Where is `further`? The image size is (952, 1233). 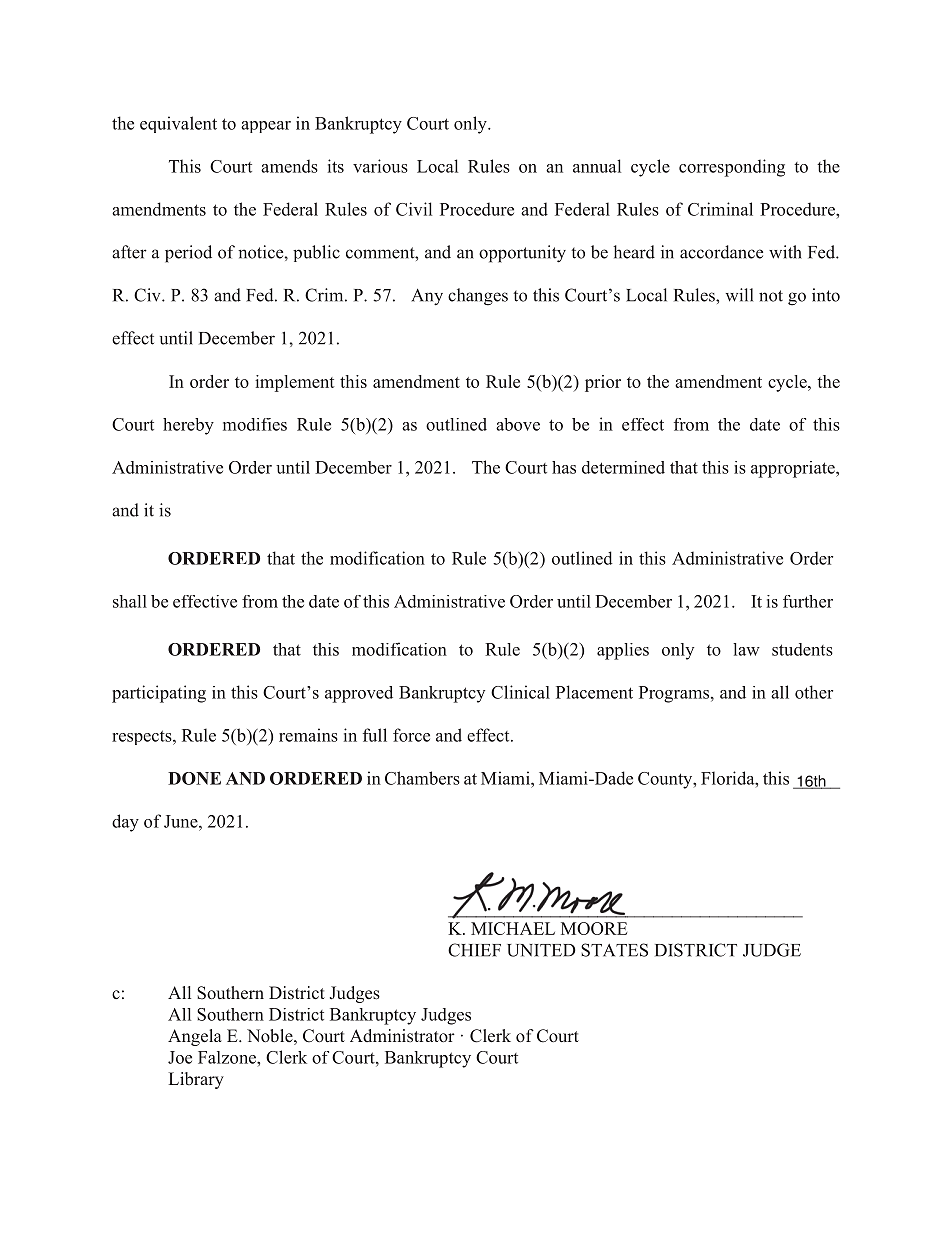 further is located at coordinates (808, 601).
